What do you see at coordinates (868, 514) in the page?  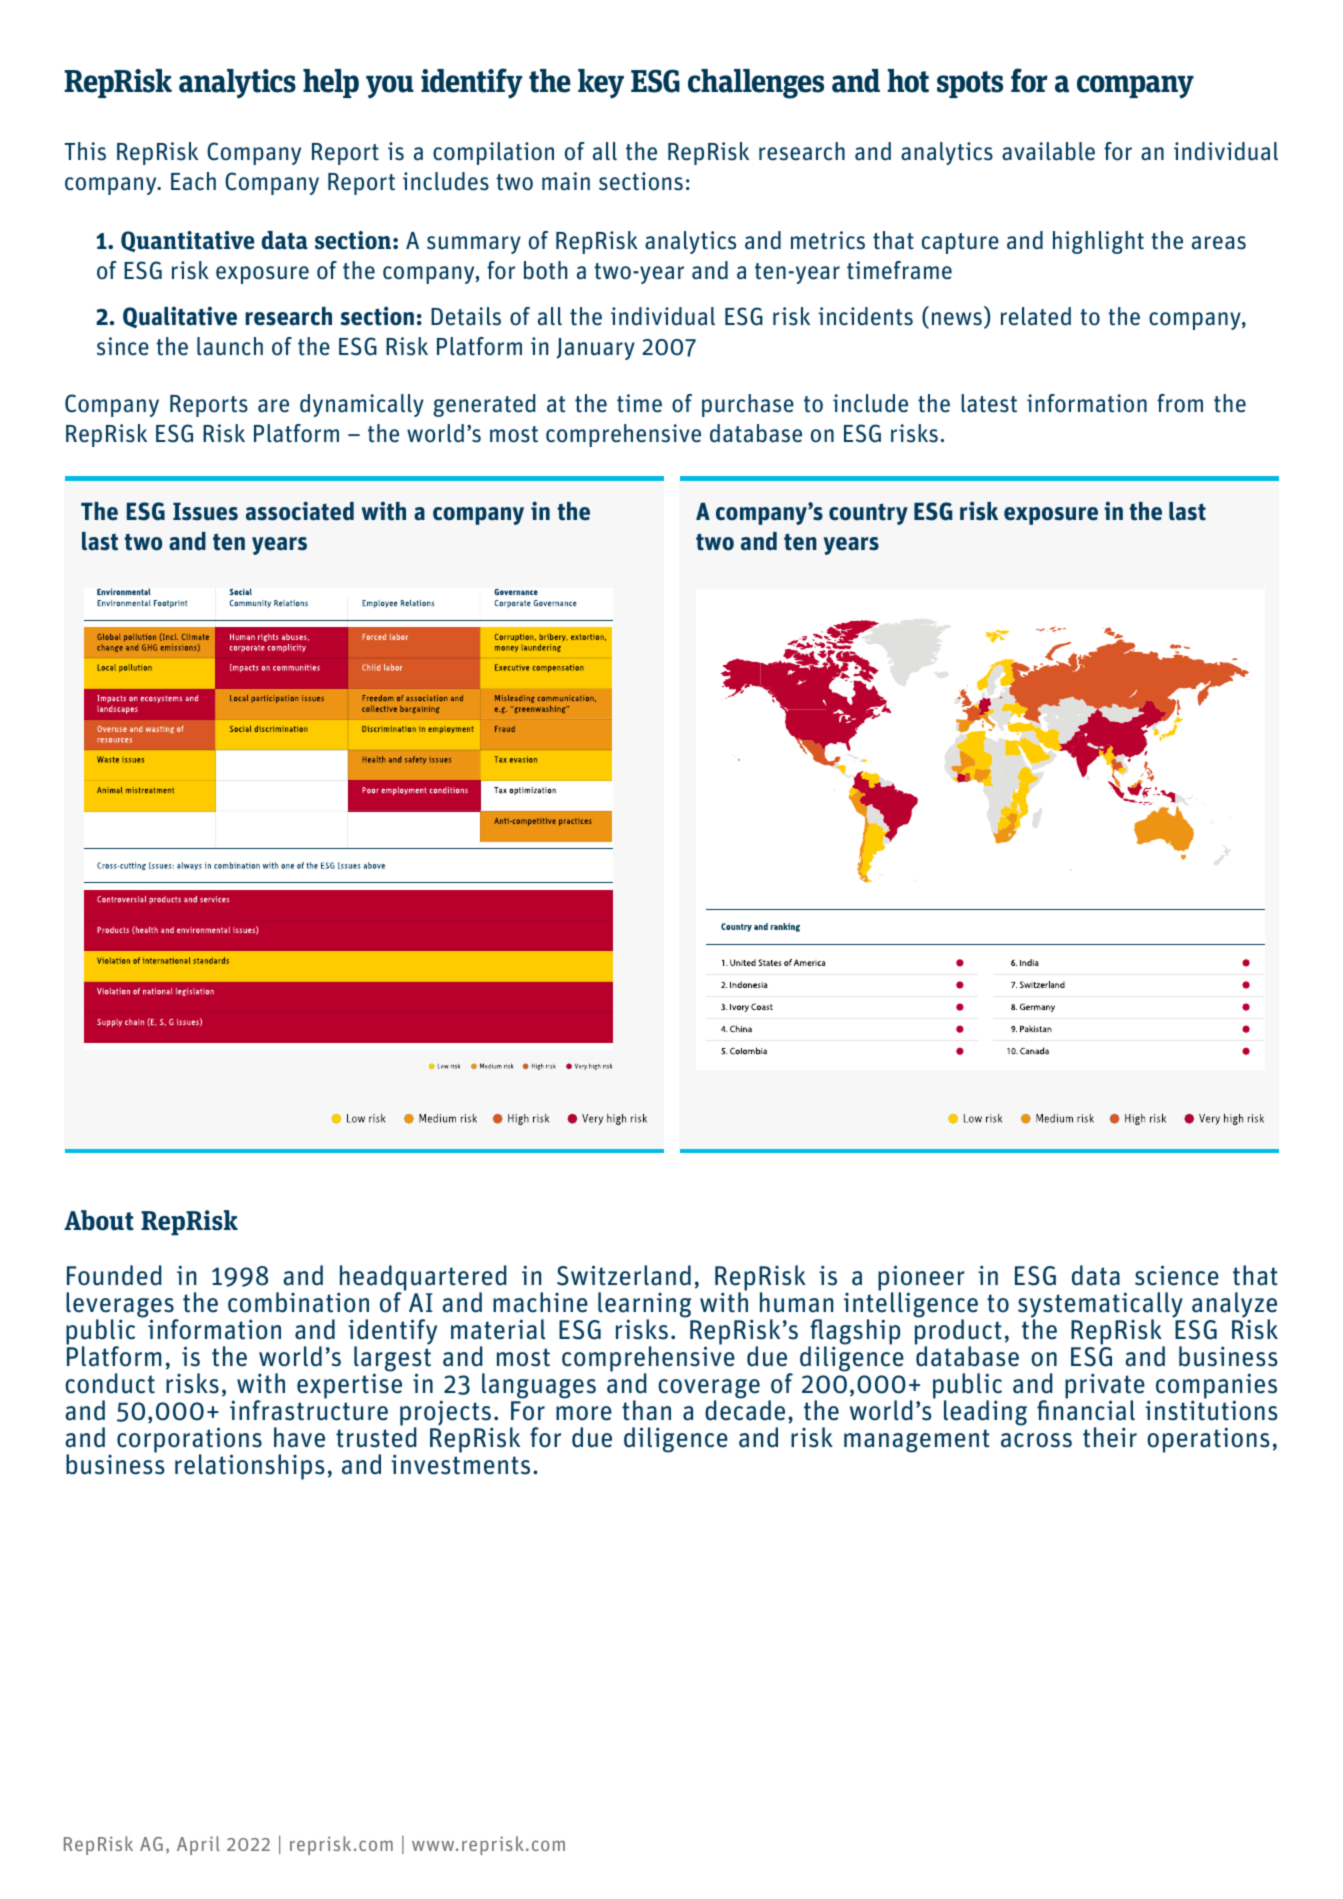 I see `country` at bounding box center [868, 514].
